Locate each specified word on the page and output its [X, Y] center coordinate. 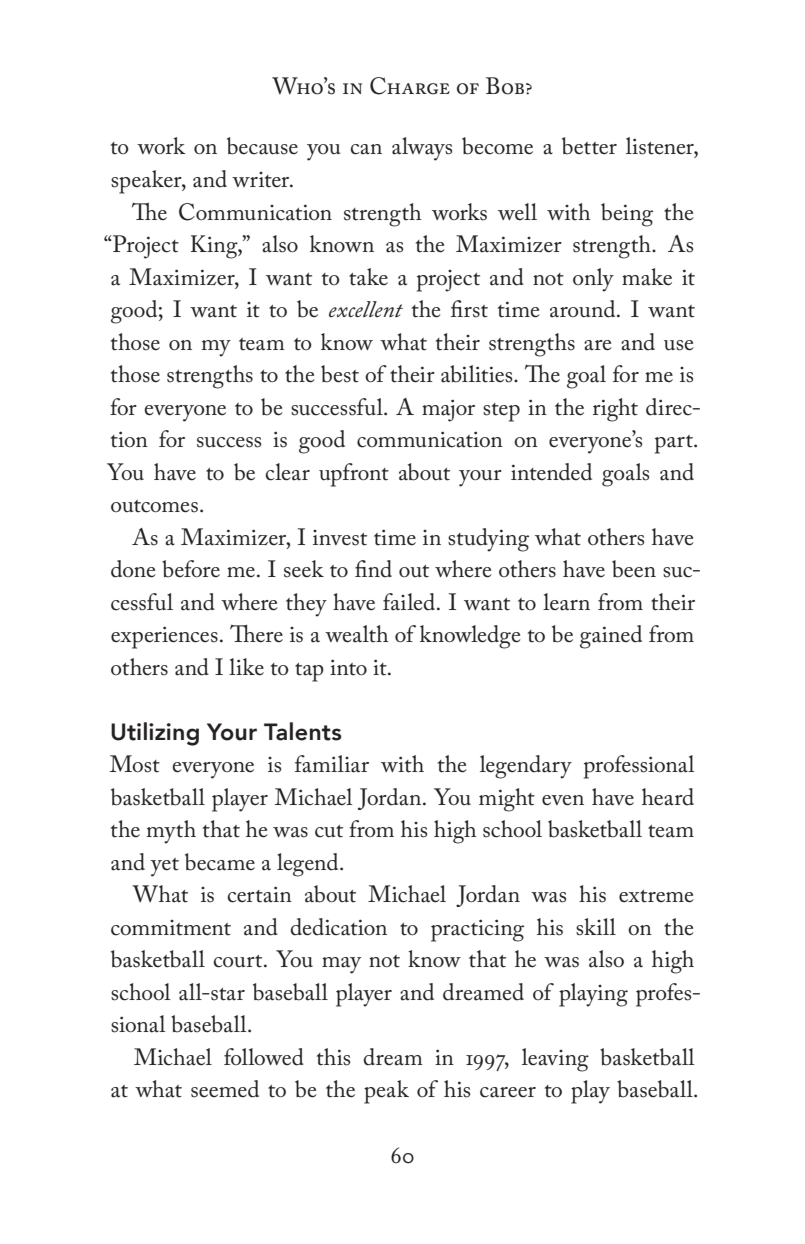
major [448, 410]
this [333, 1057]
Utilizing [155, 734]
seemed [225, 1089]
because [262, 146]
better [589, 146]
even [563, 800]
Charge [410, 86]
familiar [332, 764]
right [615, 410]
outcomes [154, 506]
